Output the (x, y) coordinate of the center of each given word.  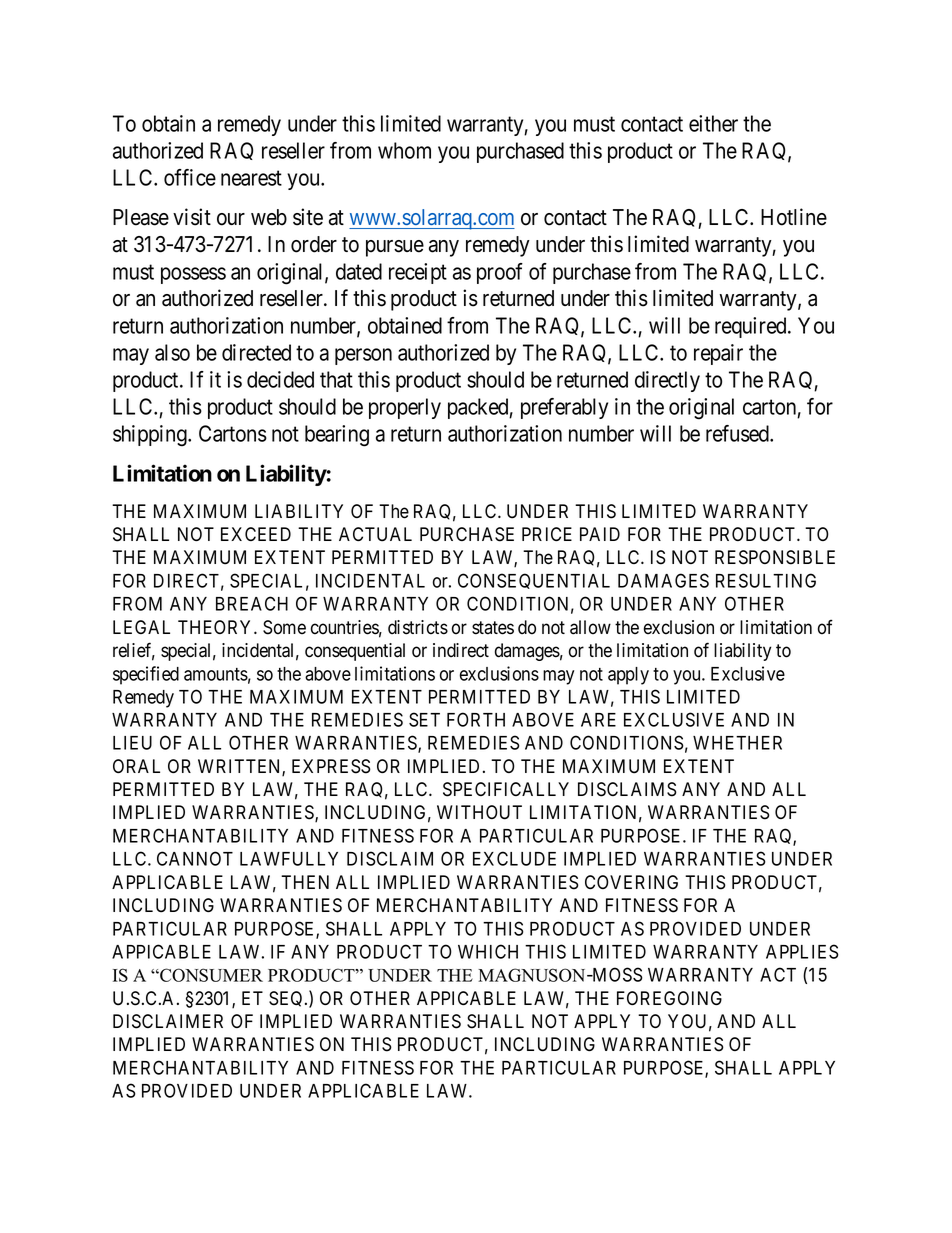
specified (146, 675)
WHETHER (737, 743)
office (190, 177)
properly (405, 408)
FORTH (476, 719)
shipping (151, 436)
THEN (305, 882)
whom (404, 150)
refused (738, 433)
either (713, 123)
